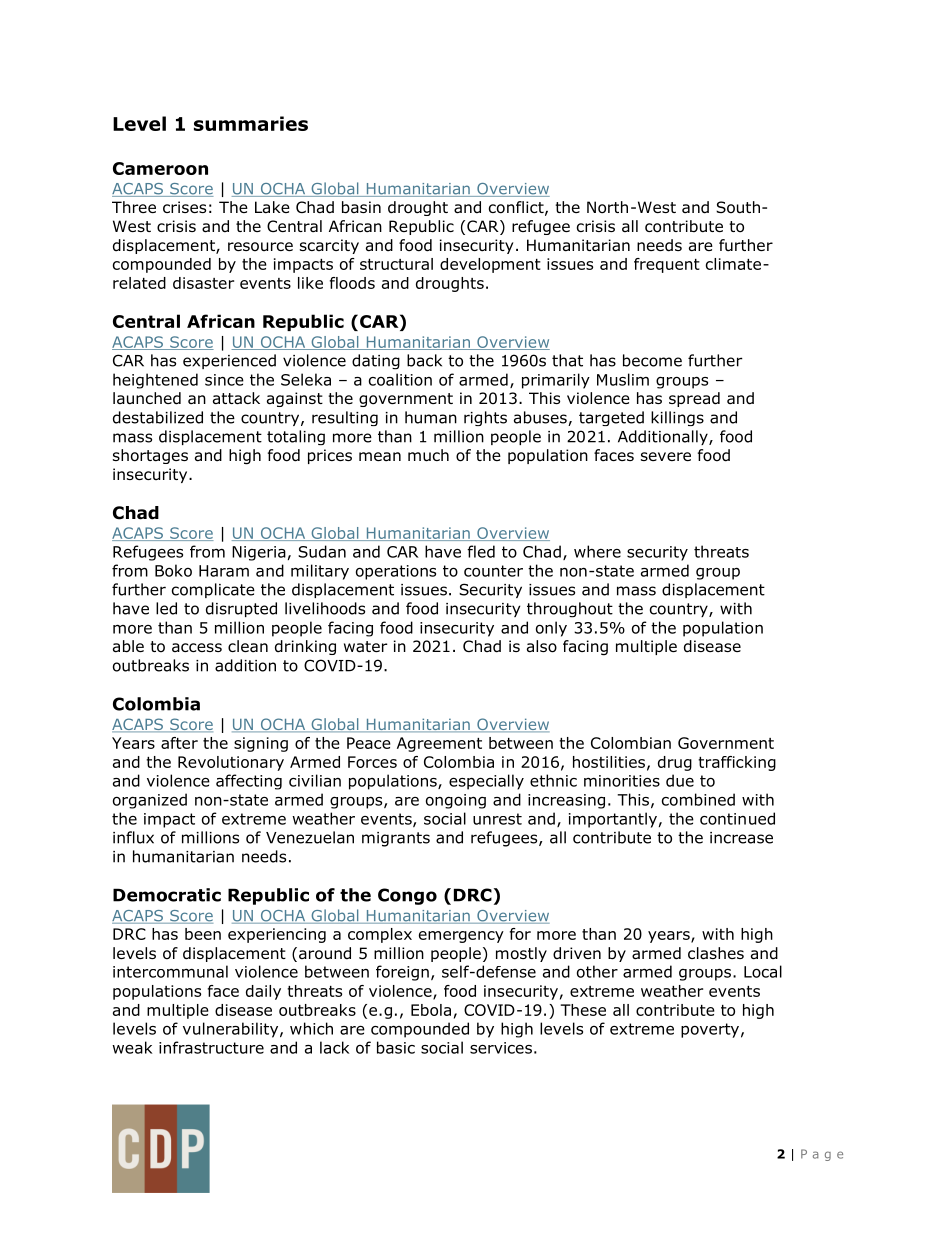 The height and width of the page is (1233, 952). Describe the element at coordinates (667, 265) in the page. I see `frequent` at that location.
